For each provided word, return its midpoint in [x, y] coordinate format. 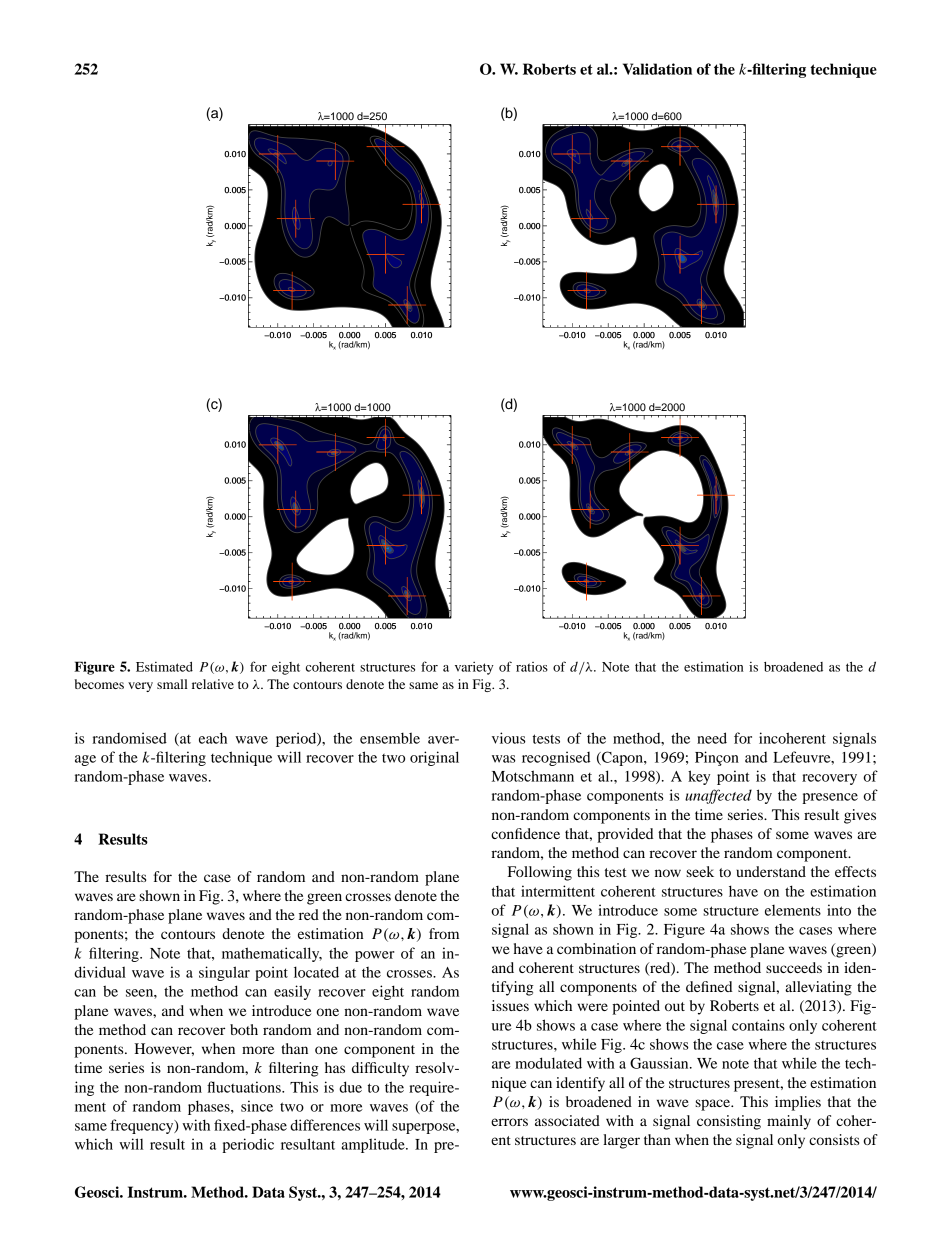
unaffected [718, 796]
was [504, 759]
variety [474, 668]
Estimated [164, 667]
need [712, 738]
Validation [657, 69]
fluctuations [245, 1087]
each [213, 738]
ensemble [390, 738]
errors [509, 1122]
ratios [532, 667]
